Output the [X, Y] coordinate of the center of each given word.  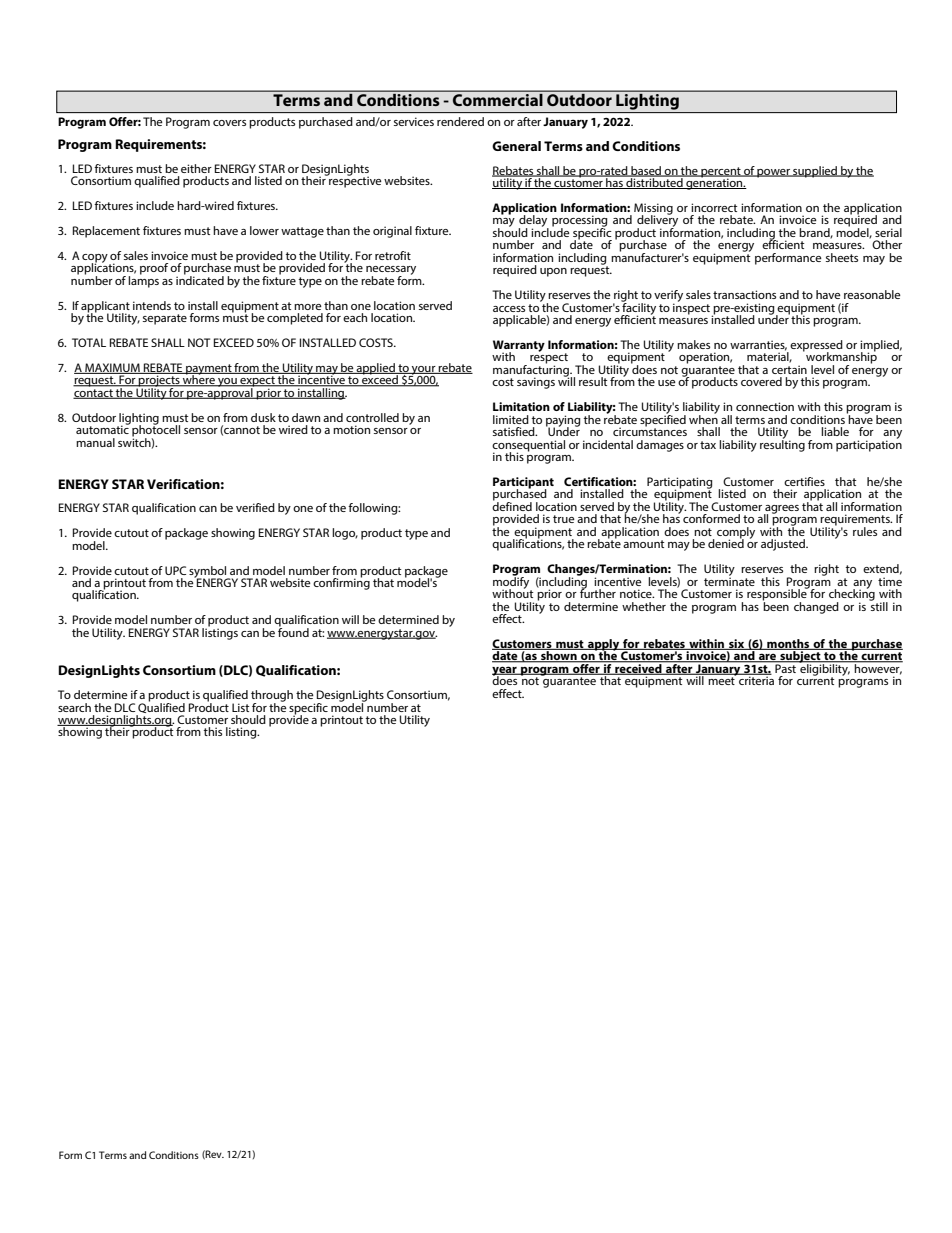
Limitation [521, 406]
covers [229, 123]
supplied [815, 172]
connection [765, 406]
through [272, 697]
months [788, 644]
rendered [460, 121]
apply [604, 646]
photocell [155, 431]
